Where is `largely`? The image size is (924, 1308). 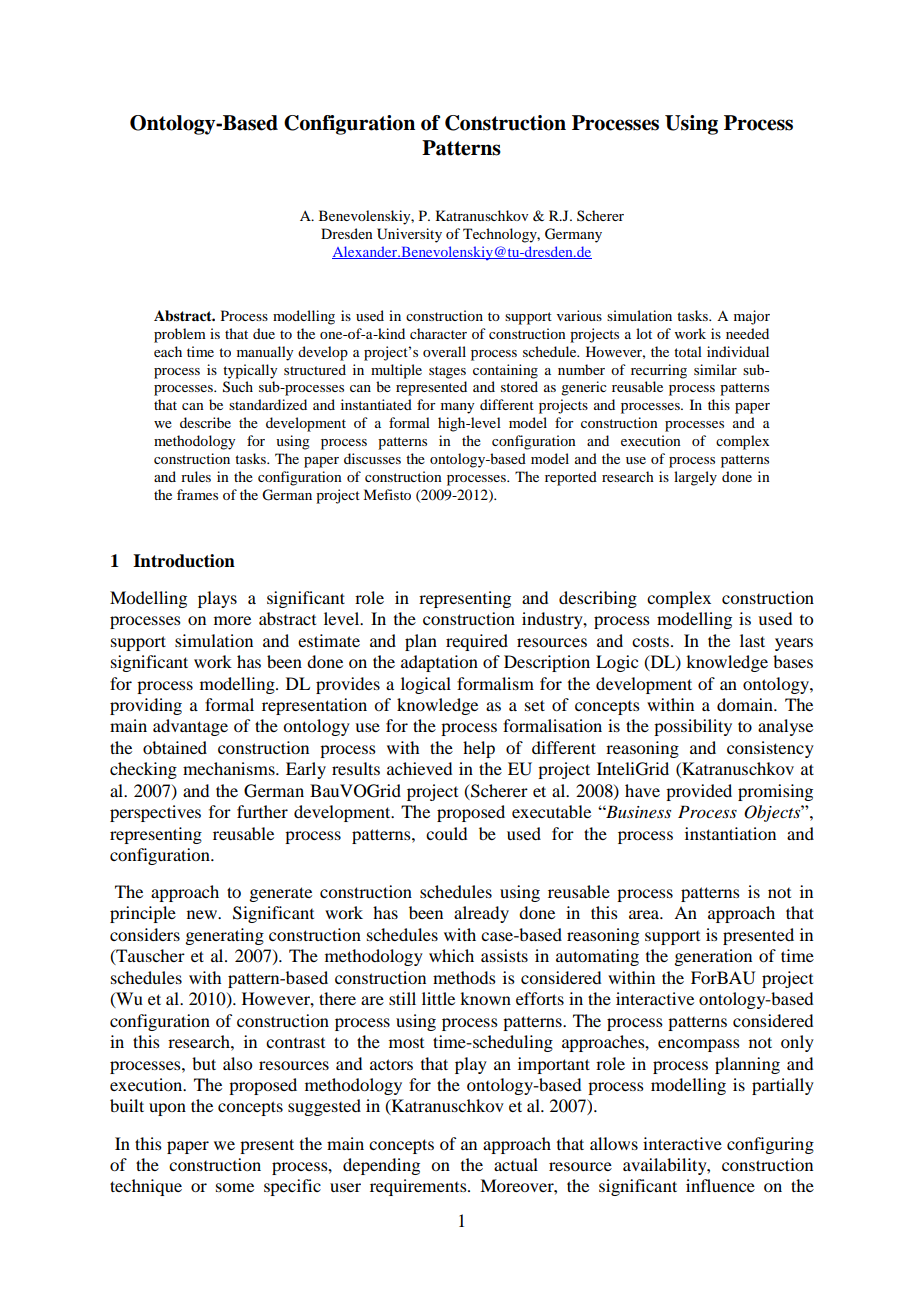 largely is located at coordinates (695, 478).
